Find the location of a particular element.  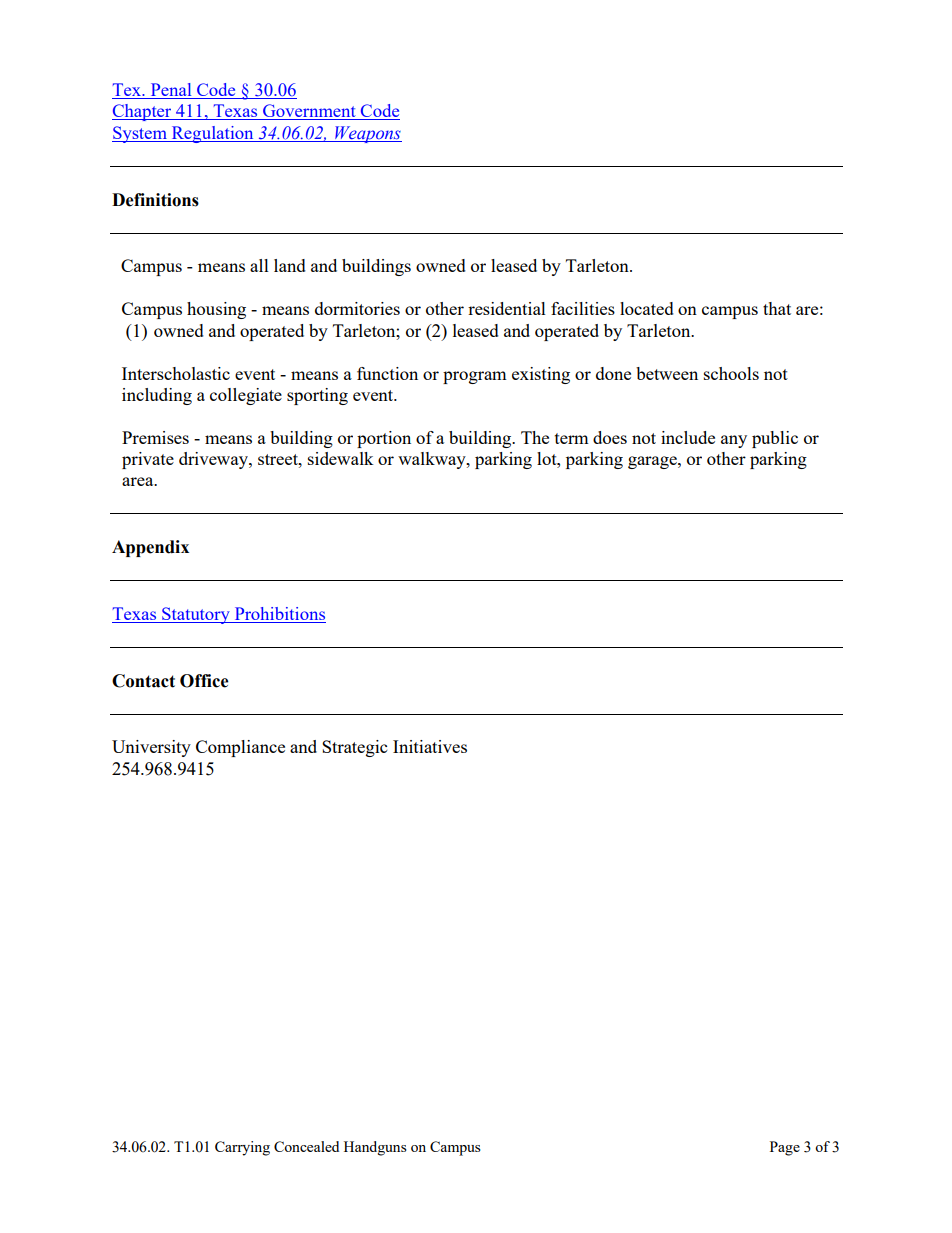

Page is located at coordinates (785, 1148).
